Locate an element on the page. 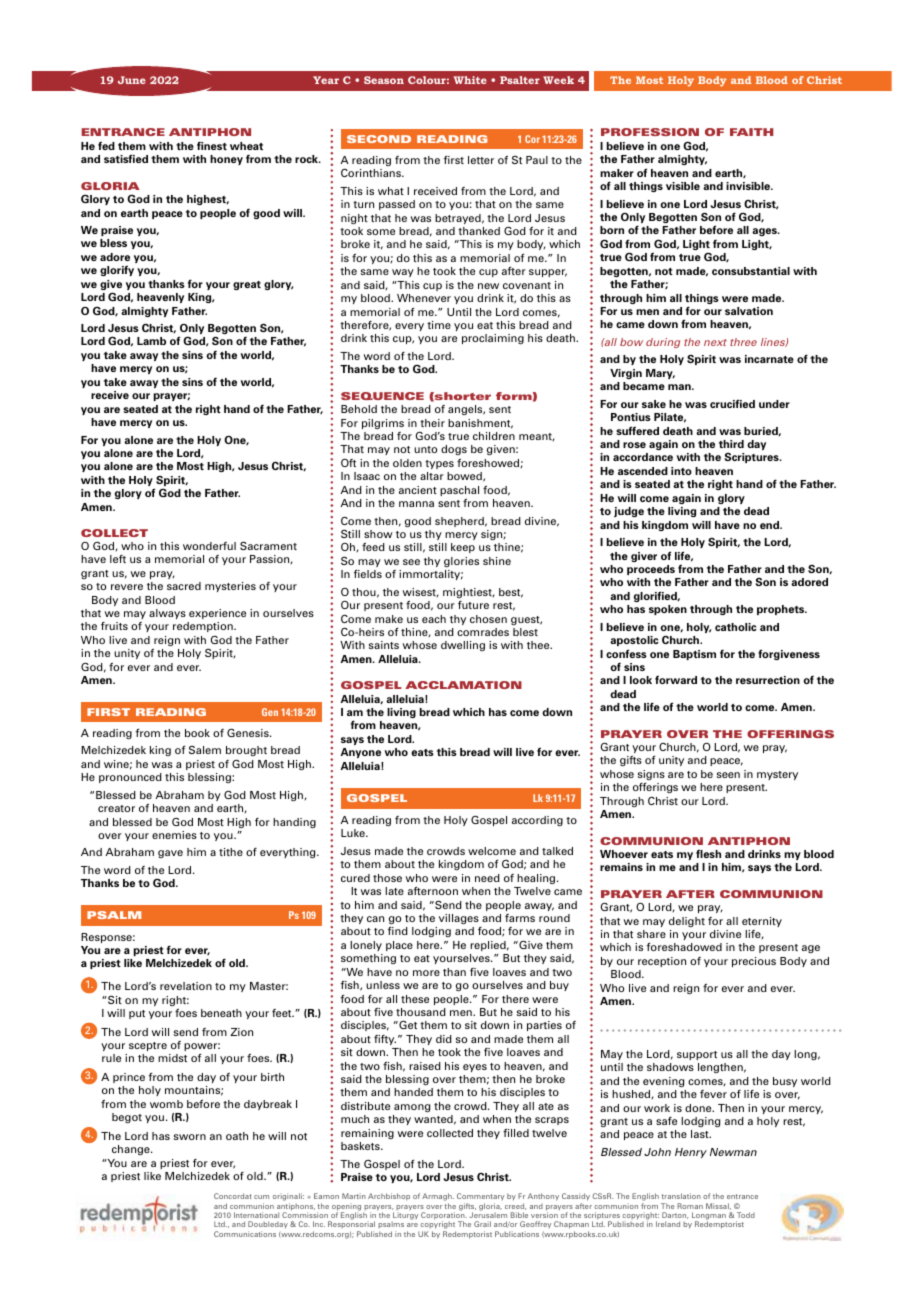  finest is located at coordinates (212, 145).
